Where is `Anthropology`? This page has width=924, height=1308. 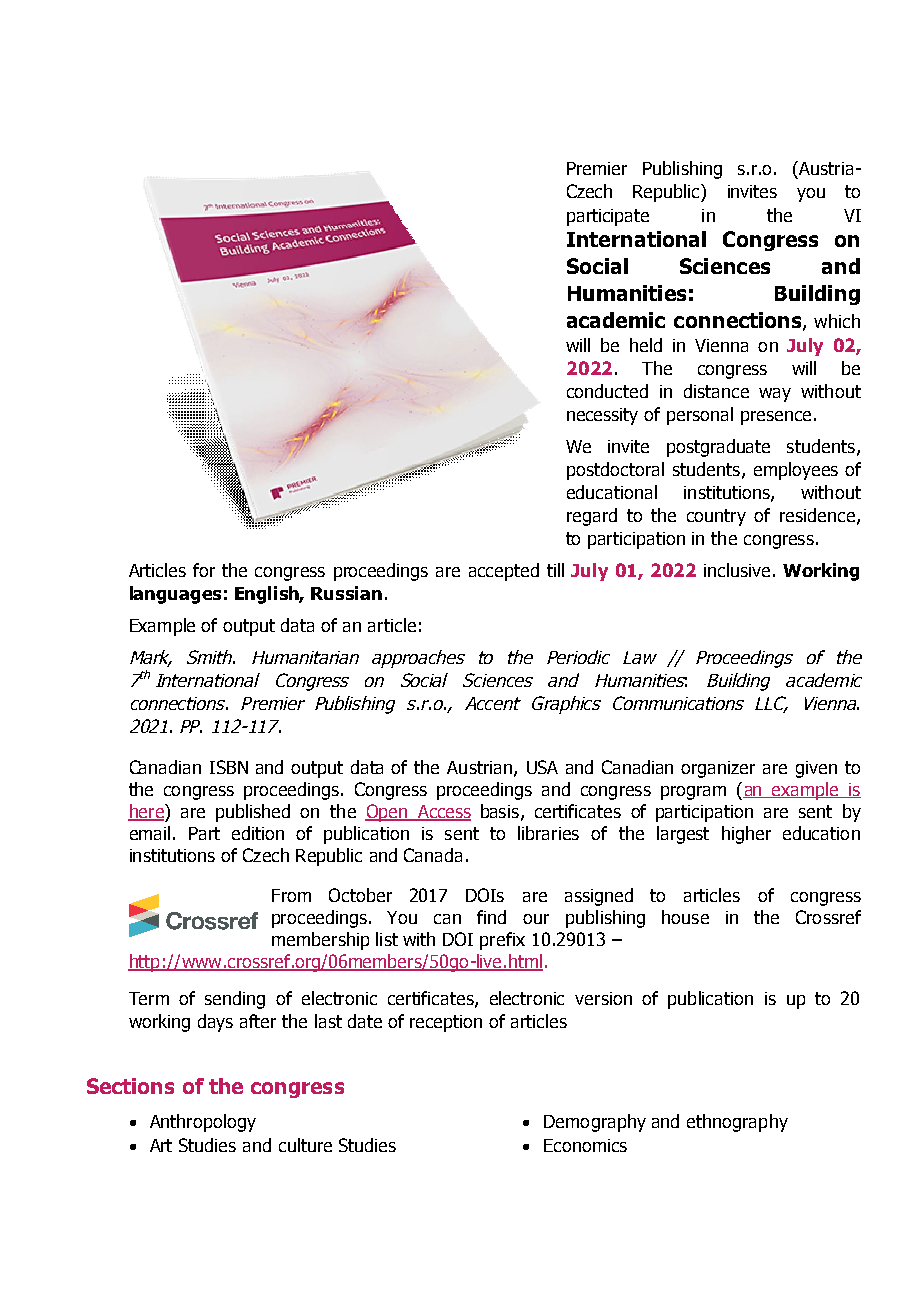 Anthropology is located at coordinates (203, 1123).
